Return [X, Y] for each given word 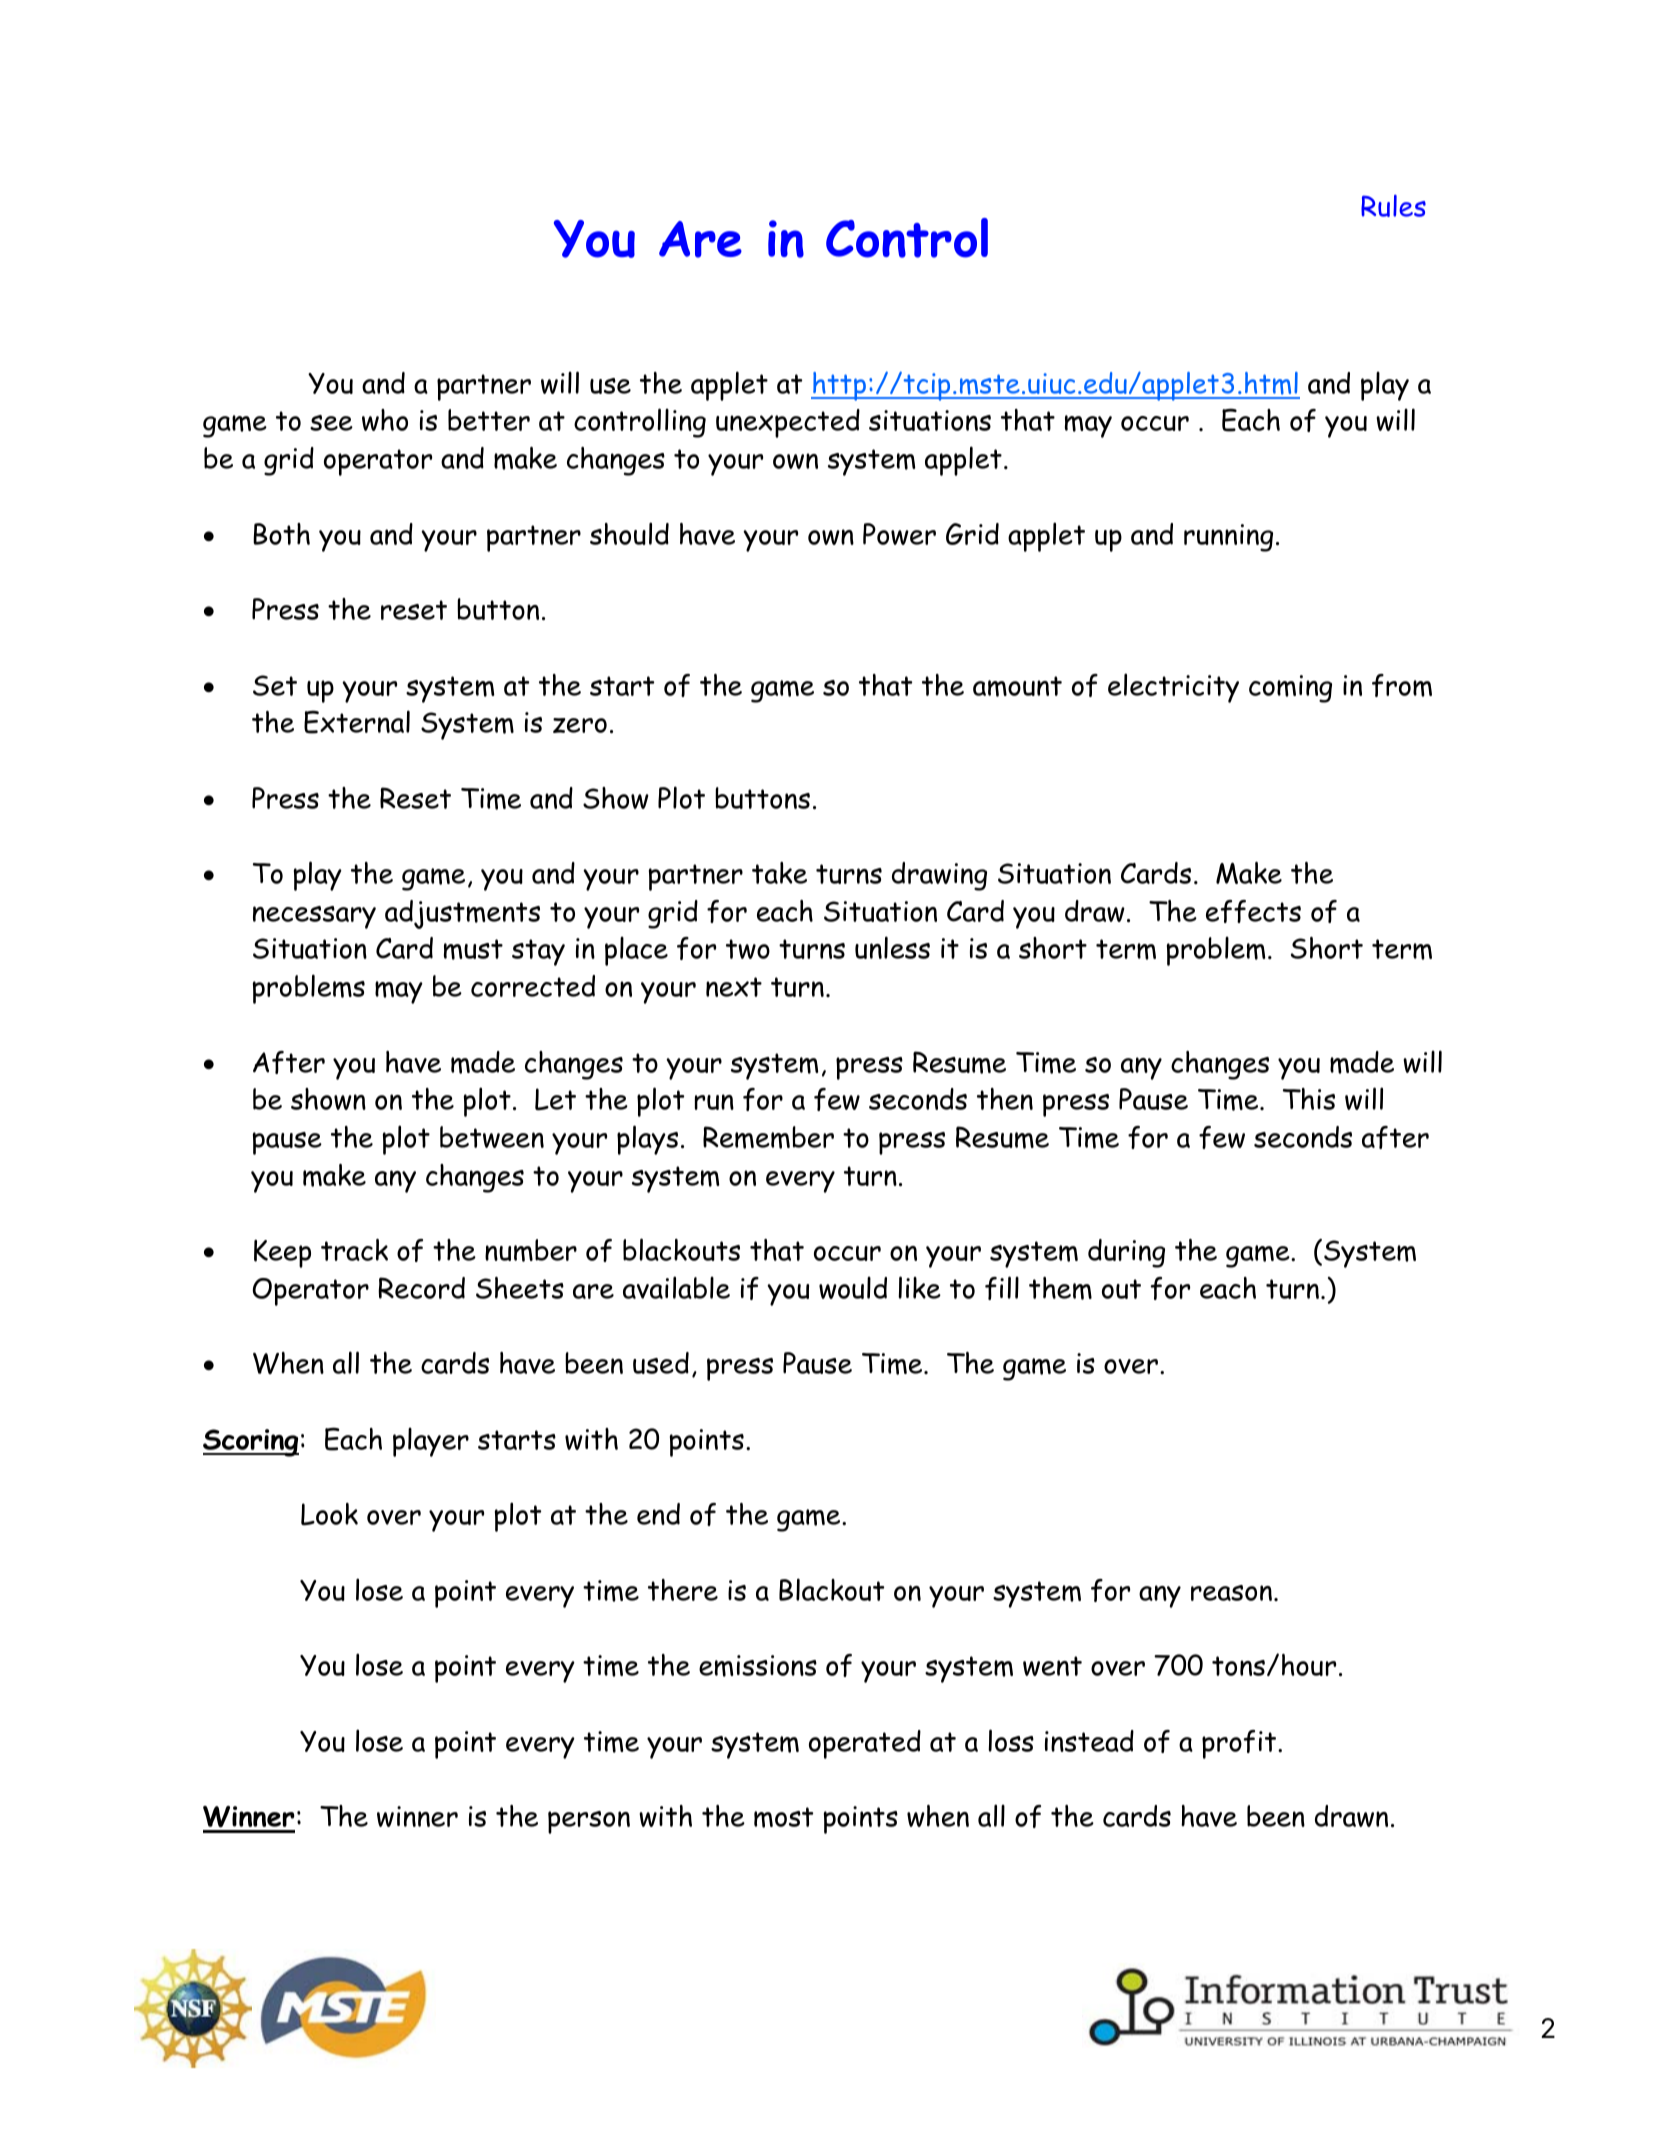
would [853, 1287]
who [385, 420]
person [589, 1822]
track [354, 1250]
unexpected [788, 423]
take [779, 873]
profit [1240, 1744]
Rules [1393, 206]
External [357, 722]
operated [865, 1744]
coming [1290, 689]
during [1126, 1253]
